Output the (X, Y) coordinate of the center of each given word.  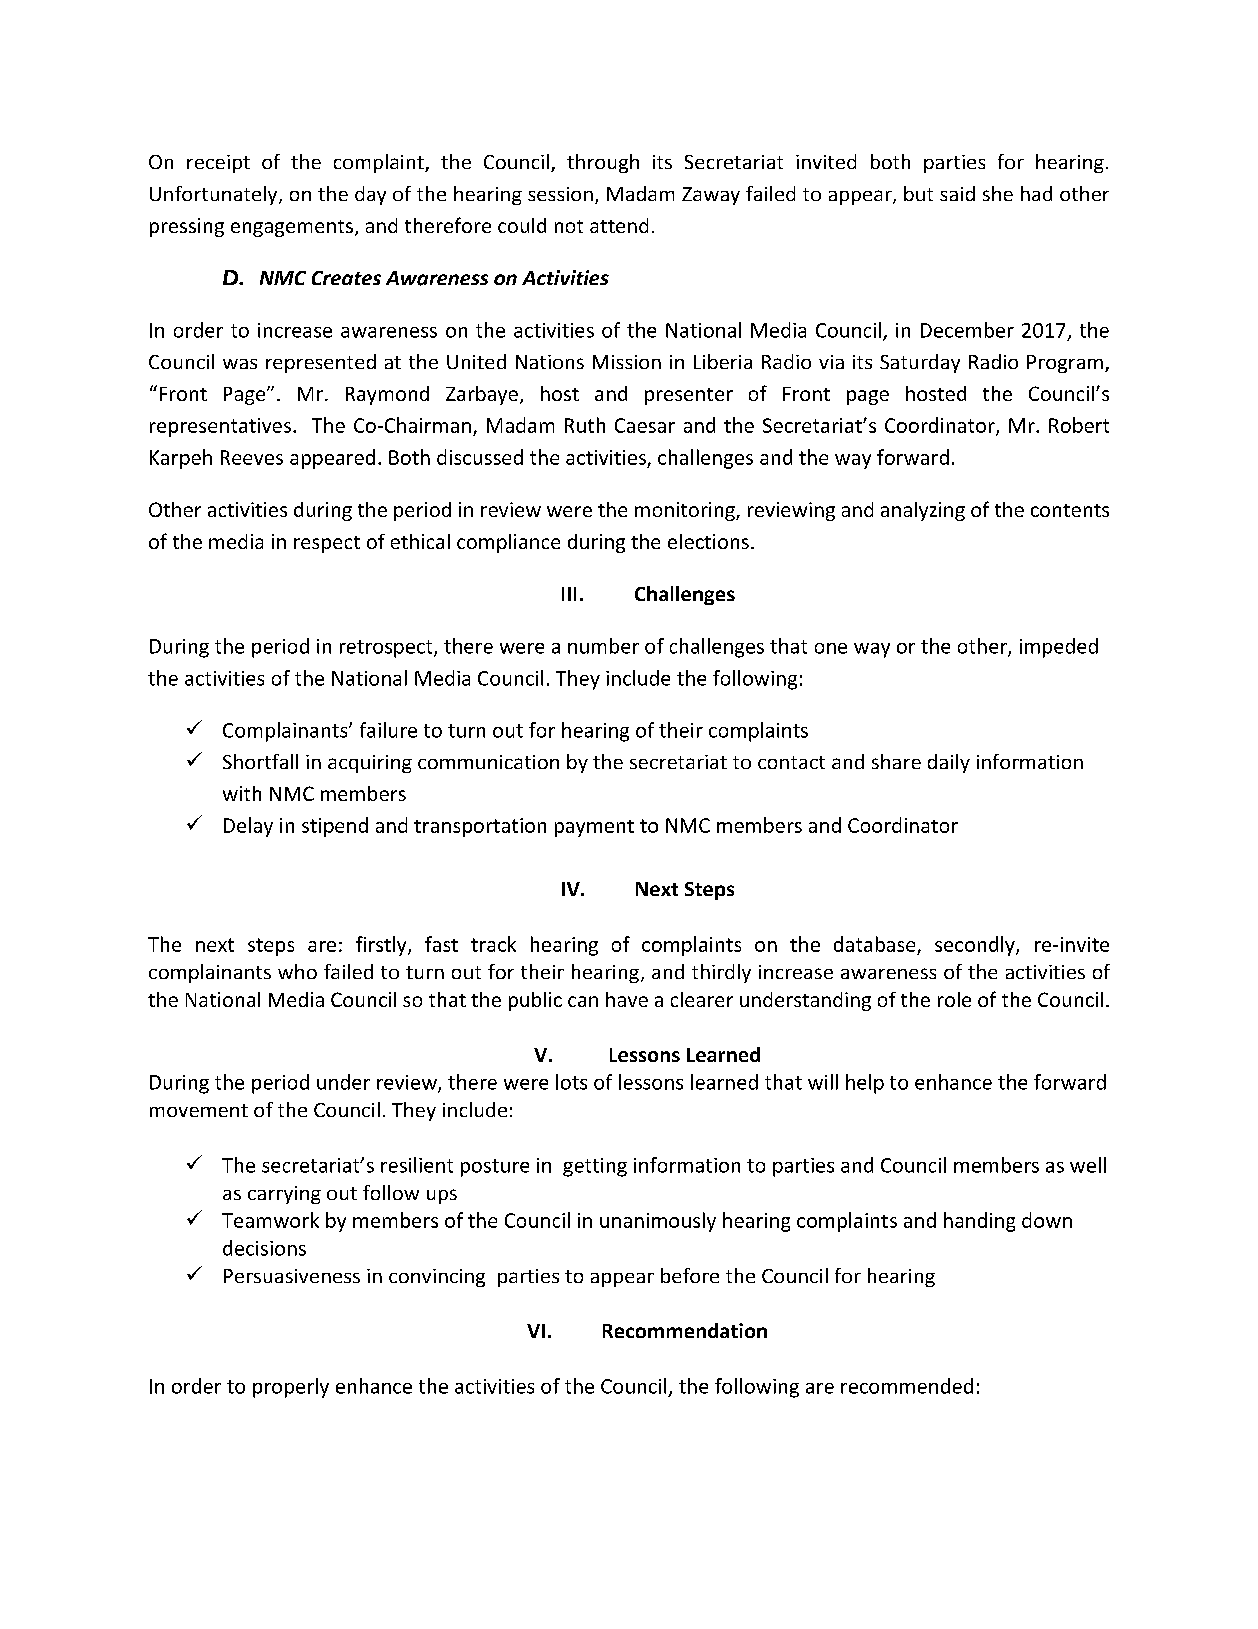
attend (619, 225)
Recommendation (685, 1330)
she (998, 193)
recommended (907, 1386)
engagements (292, 228)
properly (291, 1388)
